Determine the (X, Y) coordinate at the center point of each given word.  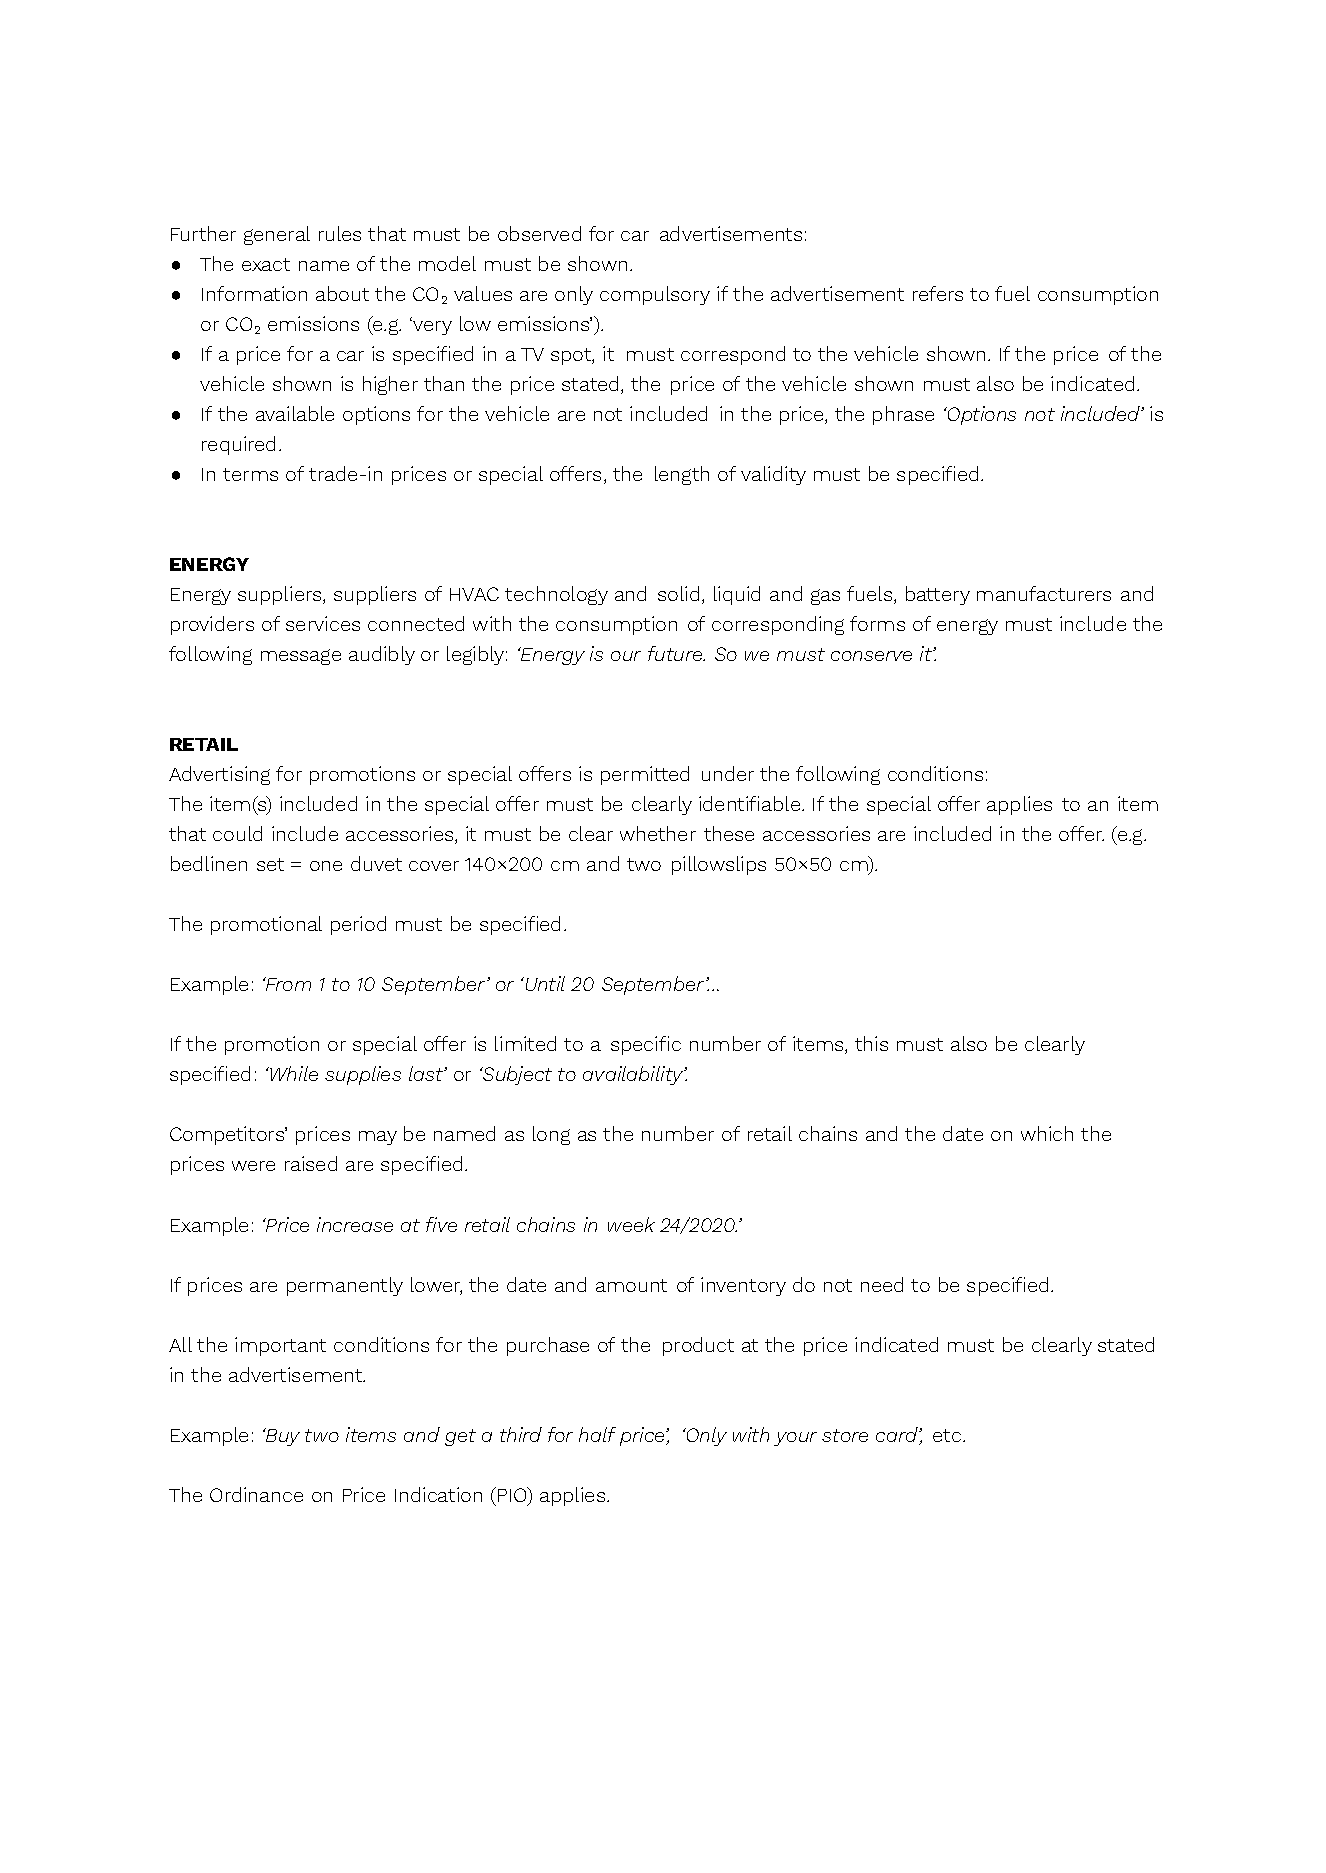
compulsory (655, 295)
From (287, 984)
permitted (645, 775)
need (882, 1284)
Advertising (219, 775)
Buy (281, 1437)
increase (355, 1224)
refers (938, 293)
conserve (871, 656)
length (682, 475)
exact (266, 264)
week (631, 1224)
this (871, 1043)
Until (544, 983)
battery (938, 595)
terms (250, 474)
